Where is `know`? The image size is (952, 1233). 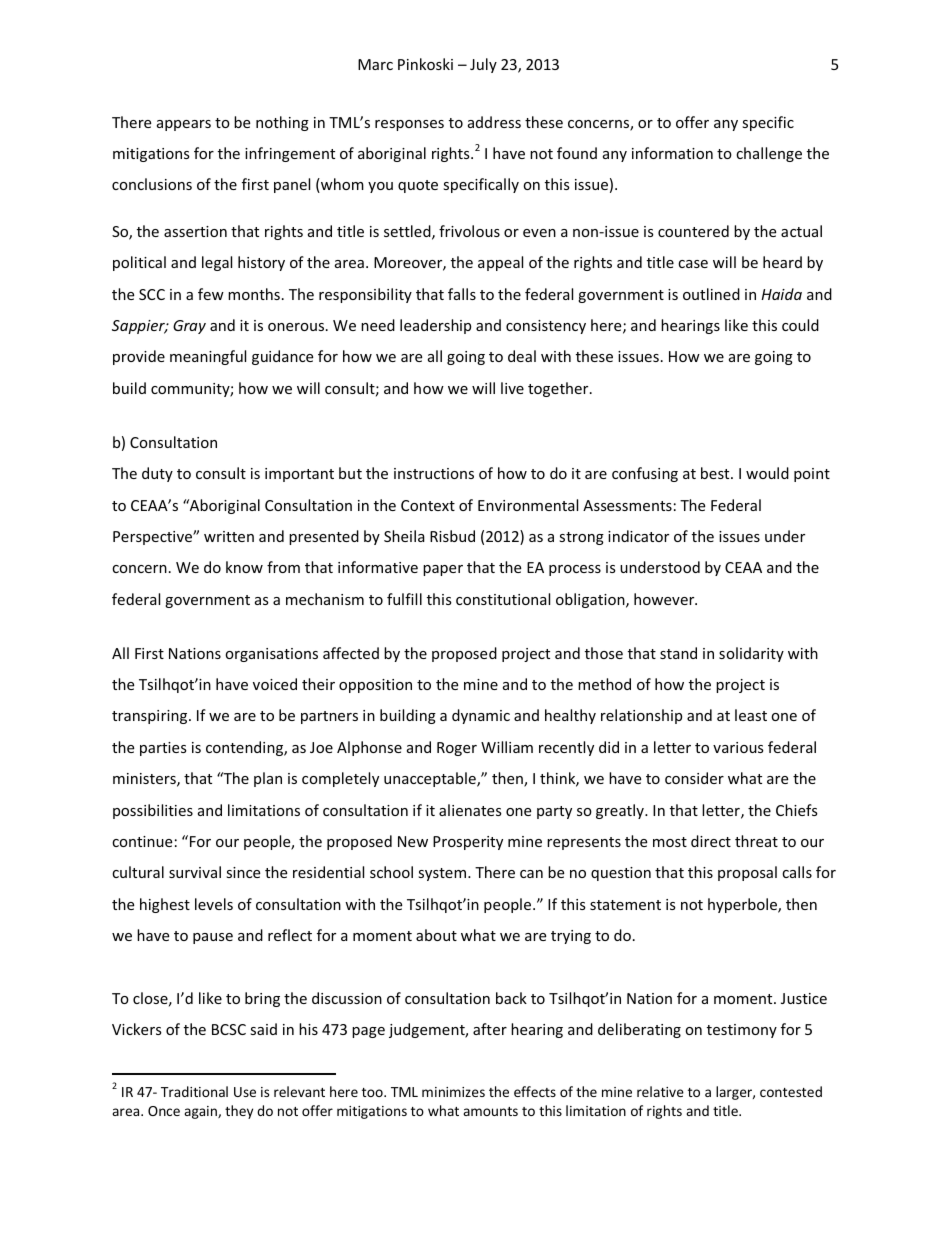 know is located at coordinates (244, 567).
